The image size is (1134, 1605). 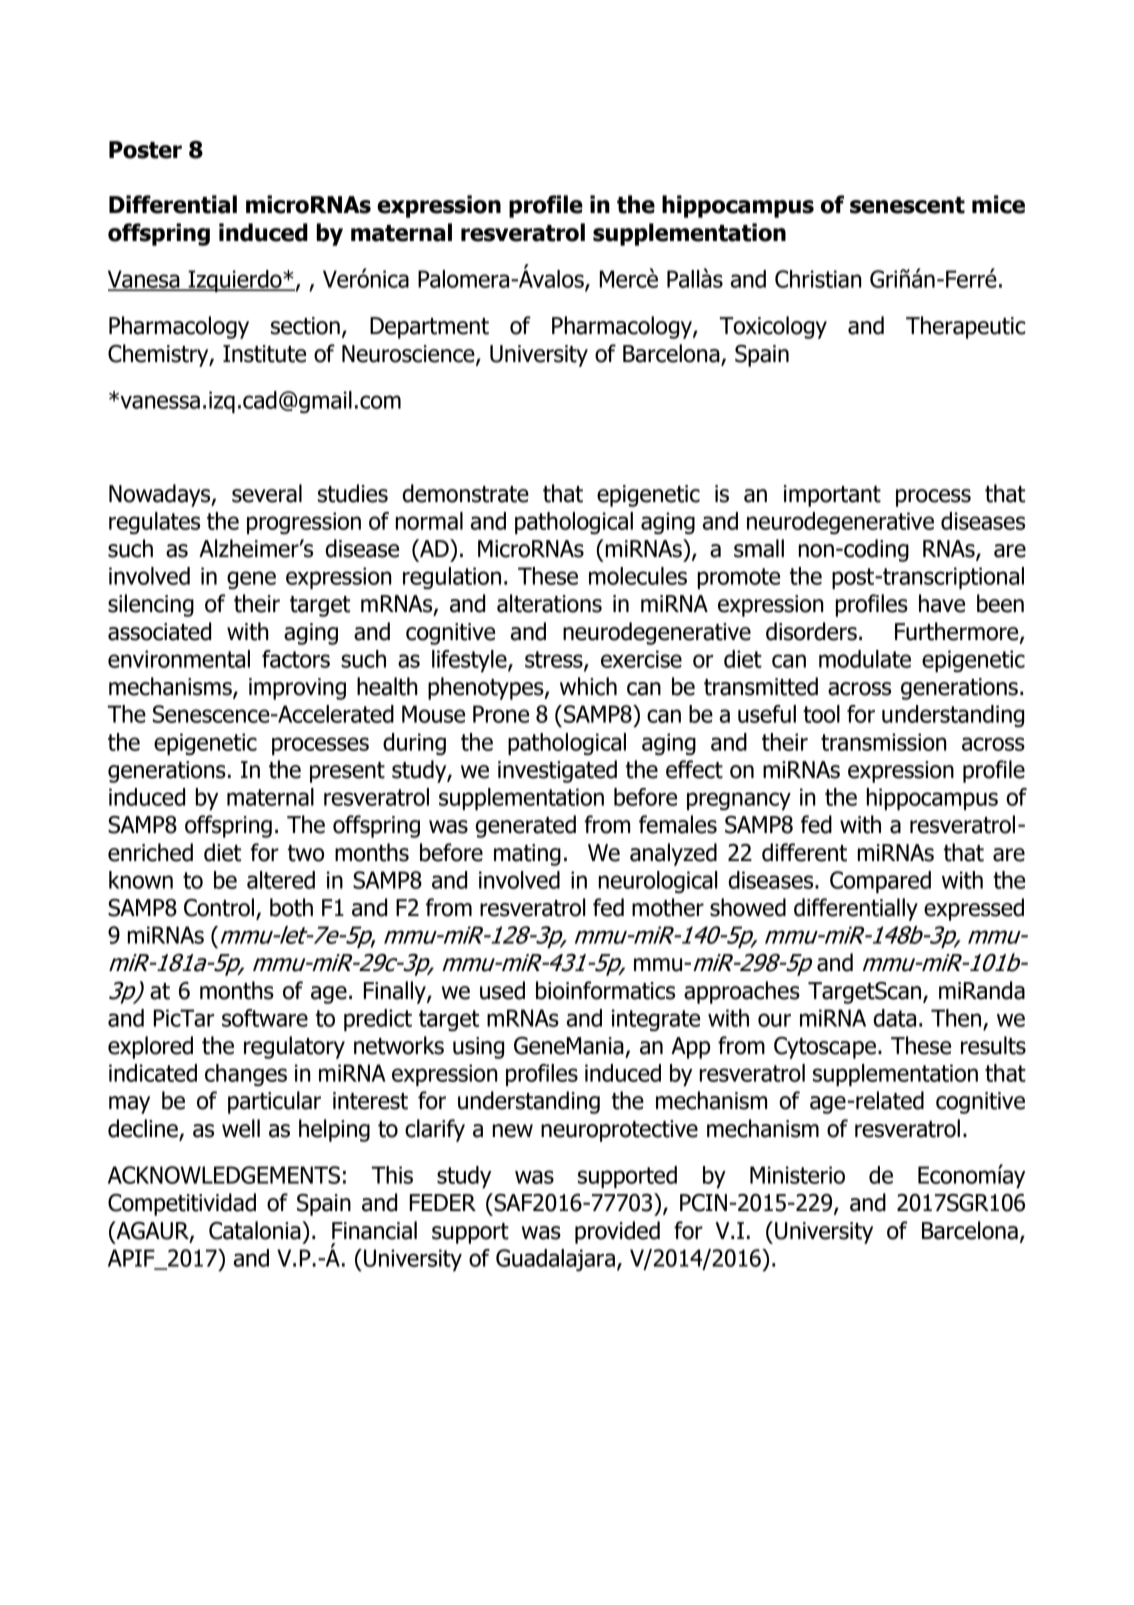 What do you see at coordinates (429, 328) in the screenshot?
I see `Department` at bounding box center [429, 328].
